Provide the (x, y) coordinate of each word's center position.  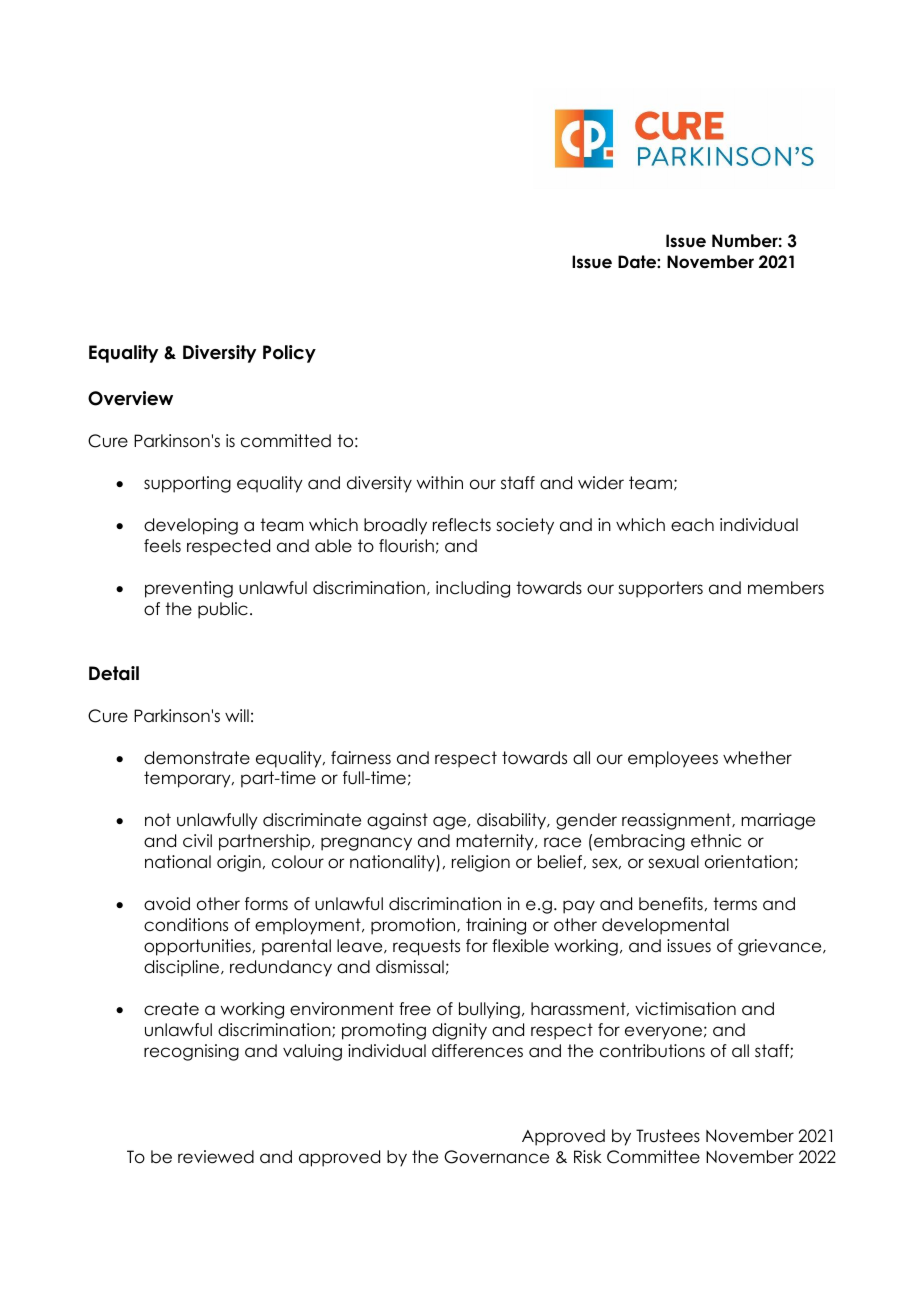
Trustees (668, 1136)
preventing (189, 589)
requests (426, 947)
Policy (289, 354)
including (473, 589)
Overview (130, 398)
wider (601, 483)
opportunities (197, 947)
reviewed (216, 1157)
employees (673, 759)
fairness (361, 758)
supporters (660, 589)
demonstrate (197, 758)
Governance (496, 1157)
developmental (665, 926)
